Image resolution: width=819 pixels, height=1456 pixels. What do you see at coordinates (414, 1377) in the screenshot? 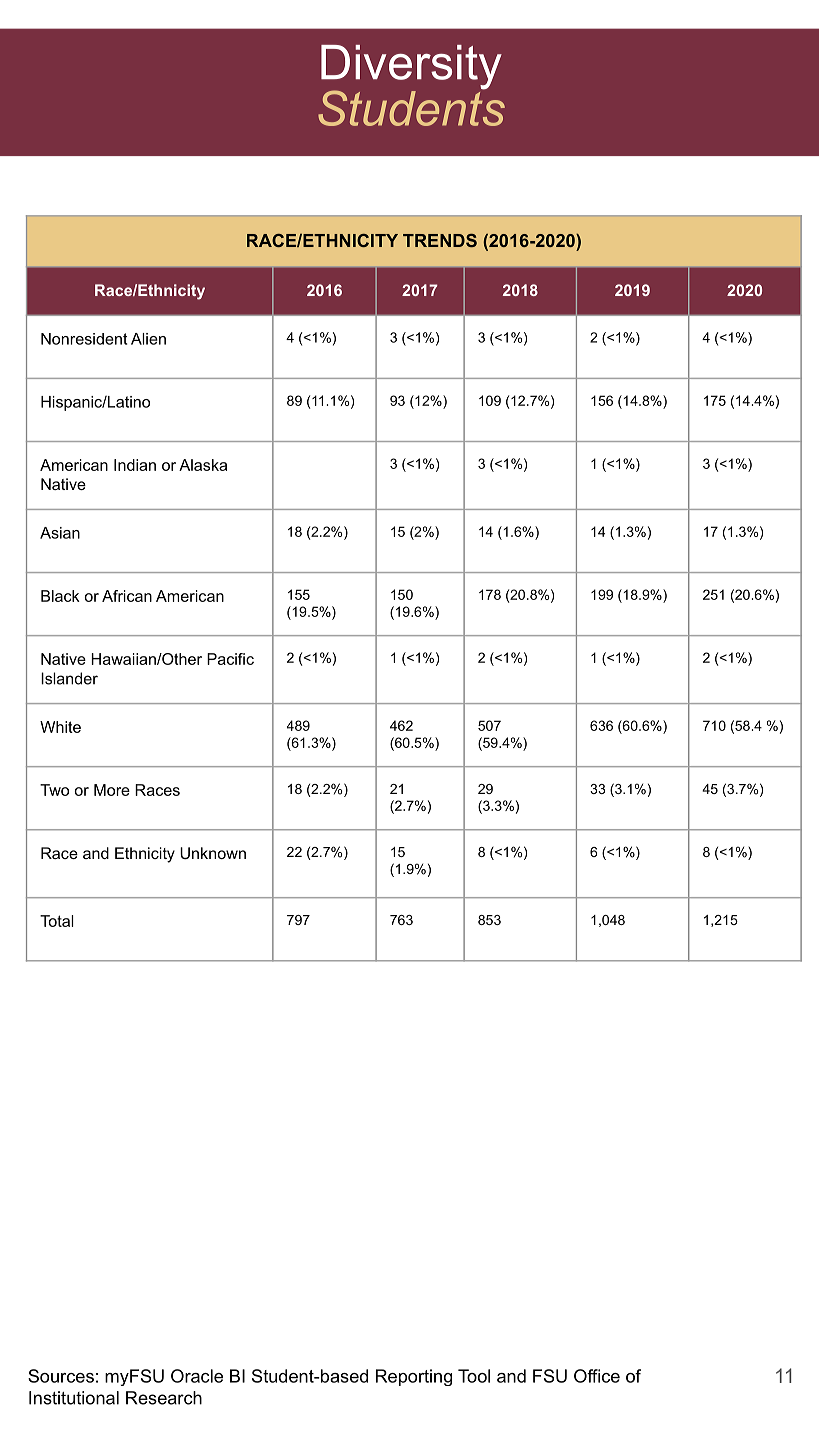
I see `Reporting` at bounding box center [414, 1377].
